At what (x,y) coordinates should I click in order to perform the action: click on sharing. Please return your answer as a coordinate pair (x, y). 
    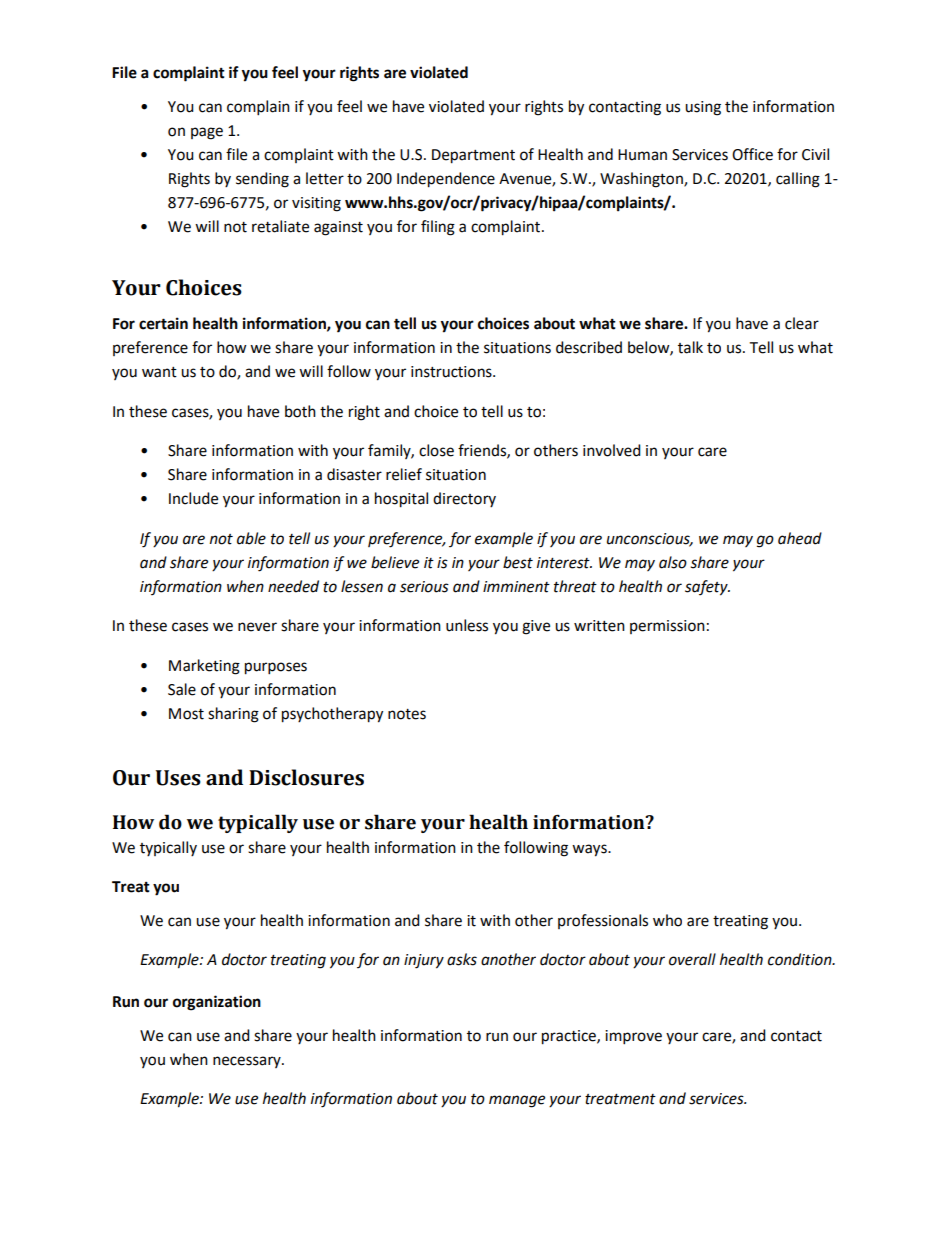
    Looking at the image, I should click on (233, 715).
